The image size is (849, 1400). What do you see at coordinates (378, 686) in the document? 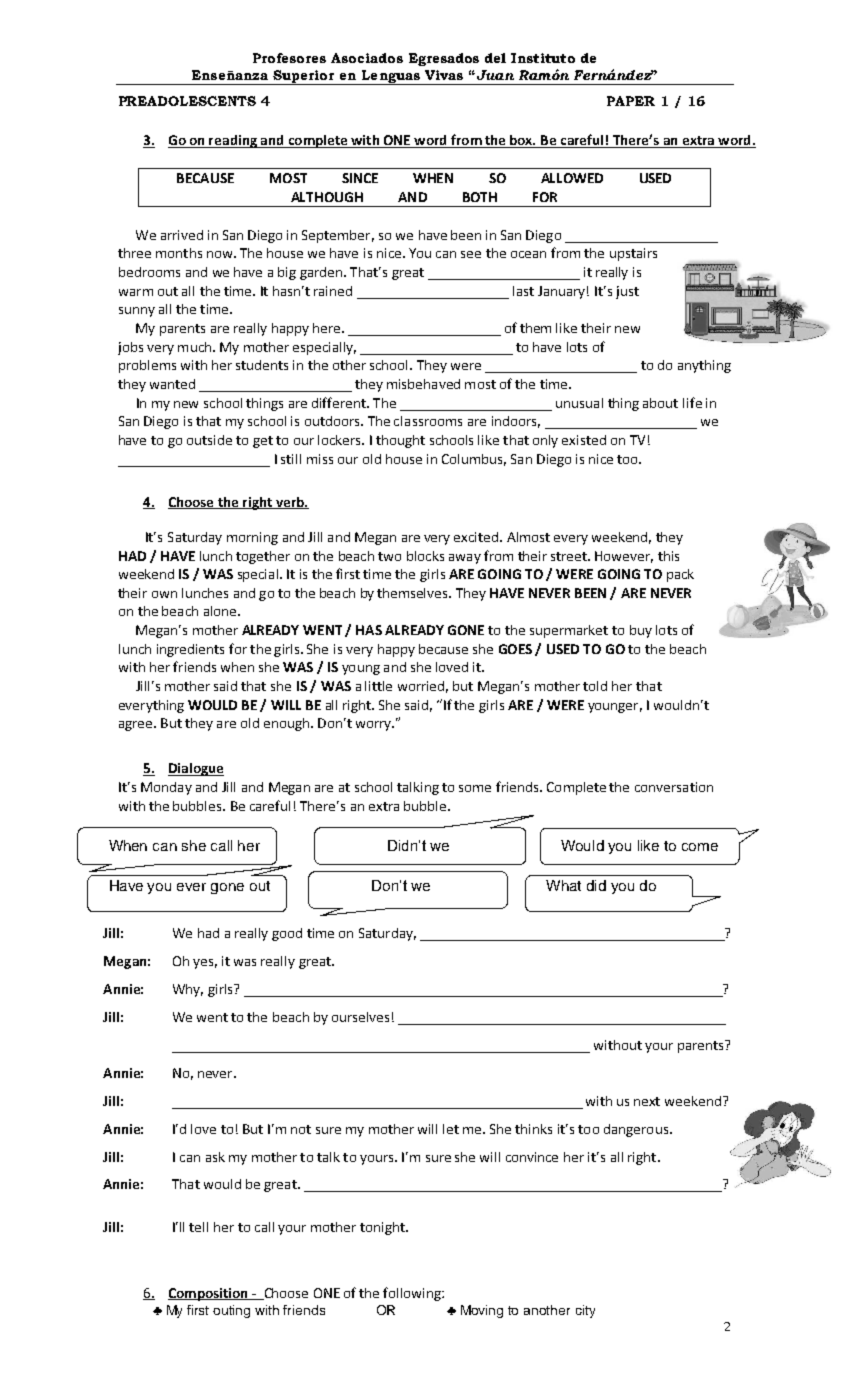
I see `little` at bounding box center [378, 686].
